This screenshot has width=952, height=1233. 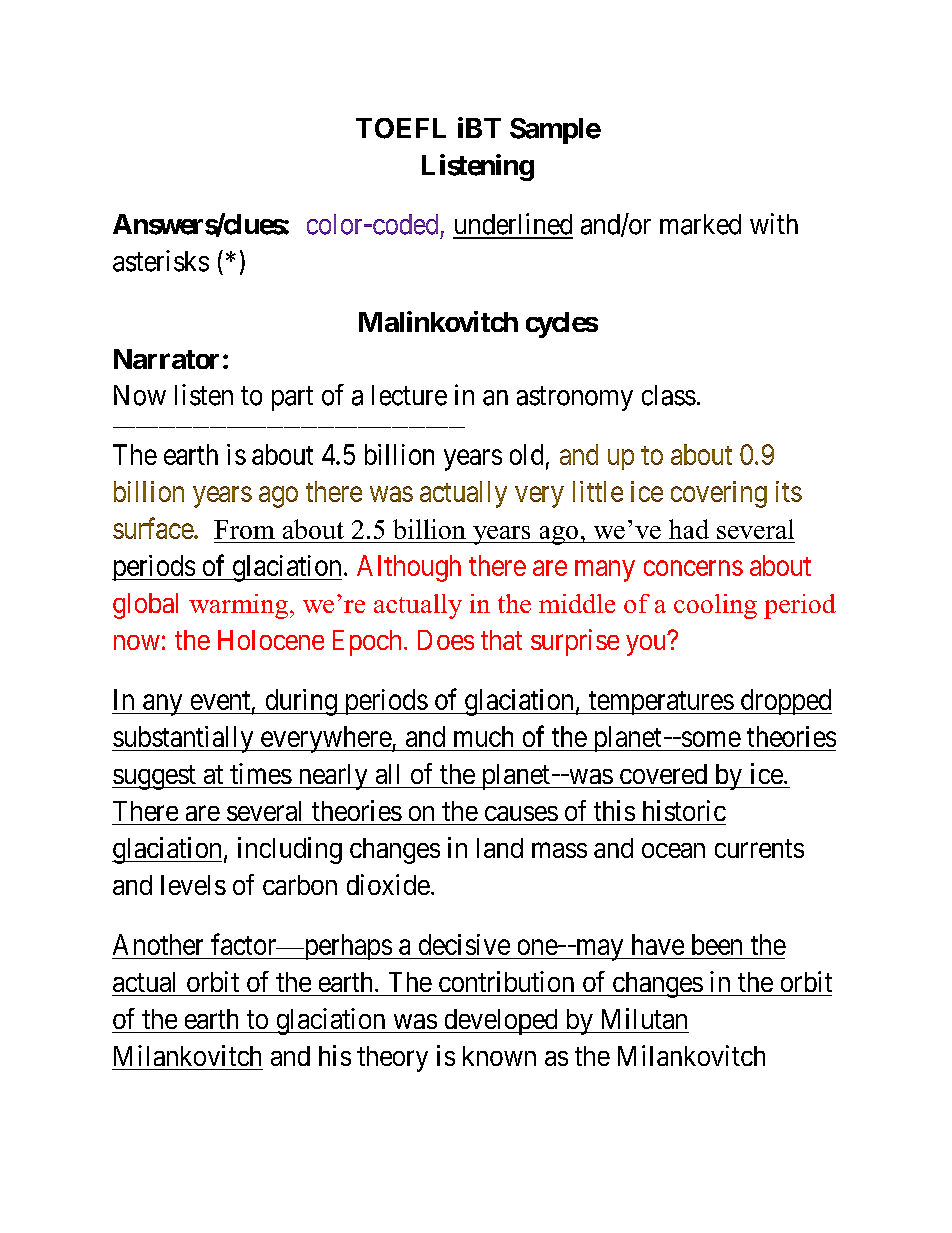 What do you see at coordinates (238, 606) in the screenshot?
I see `warming` at bounding box center [238, 606].
